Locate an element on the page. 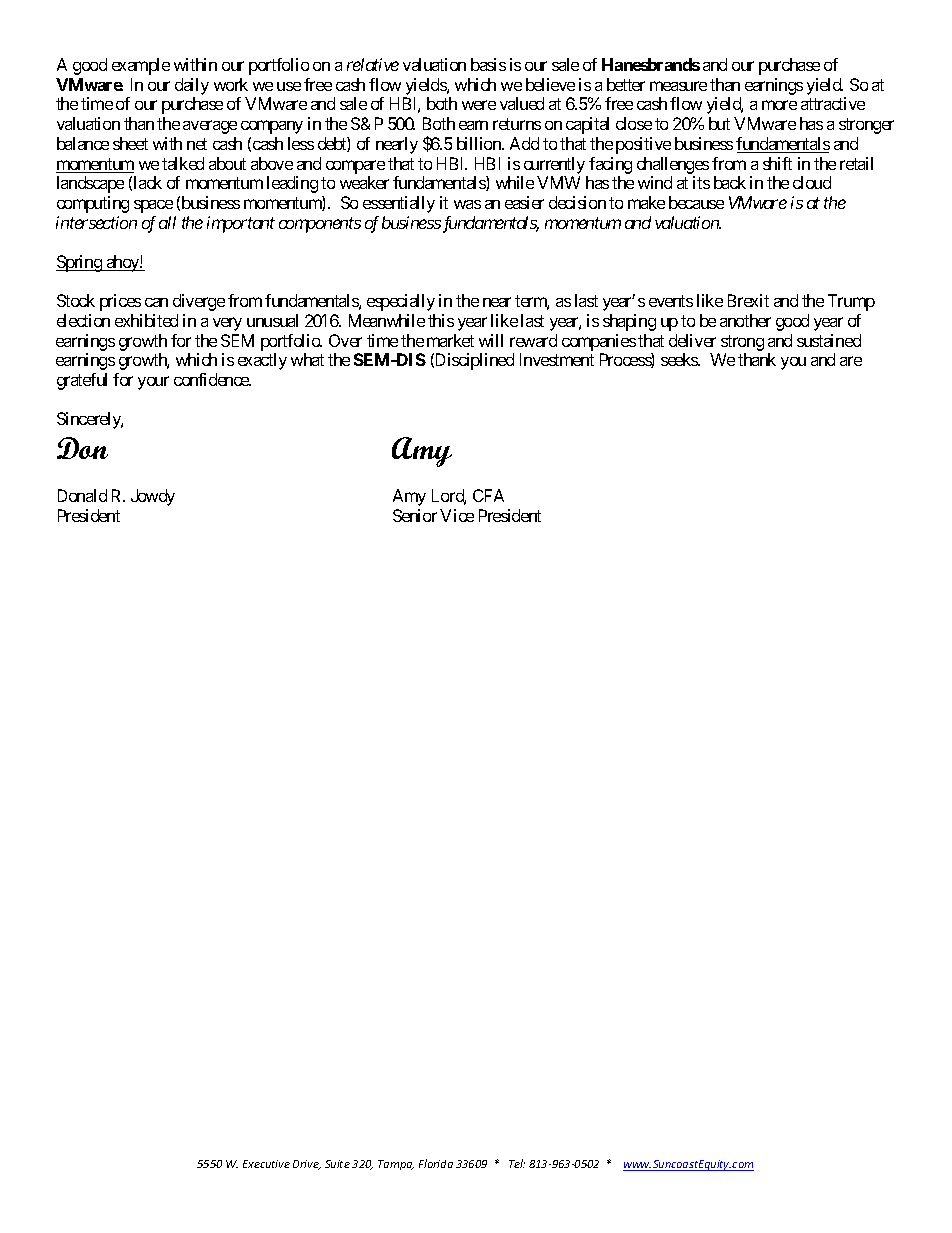 Image resolution: width=952 pixels, height=1233 pixels. basis is located at coordinates (488, 64).
